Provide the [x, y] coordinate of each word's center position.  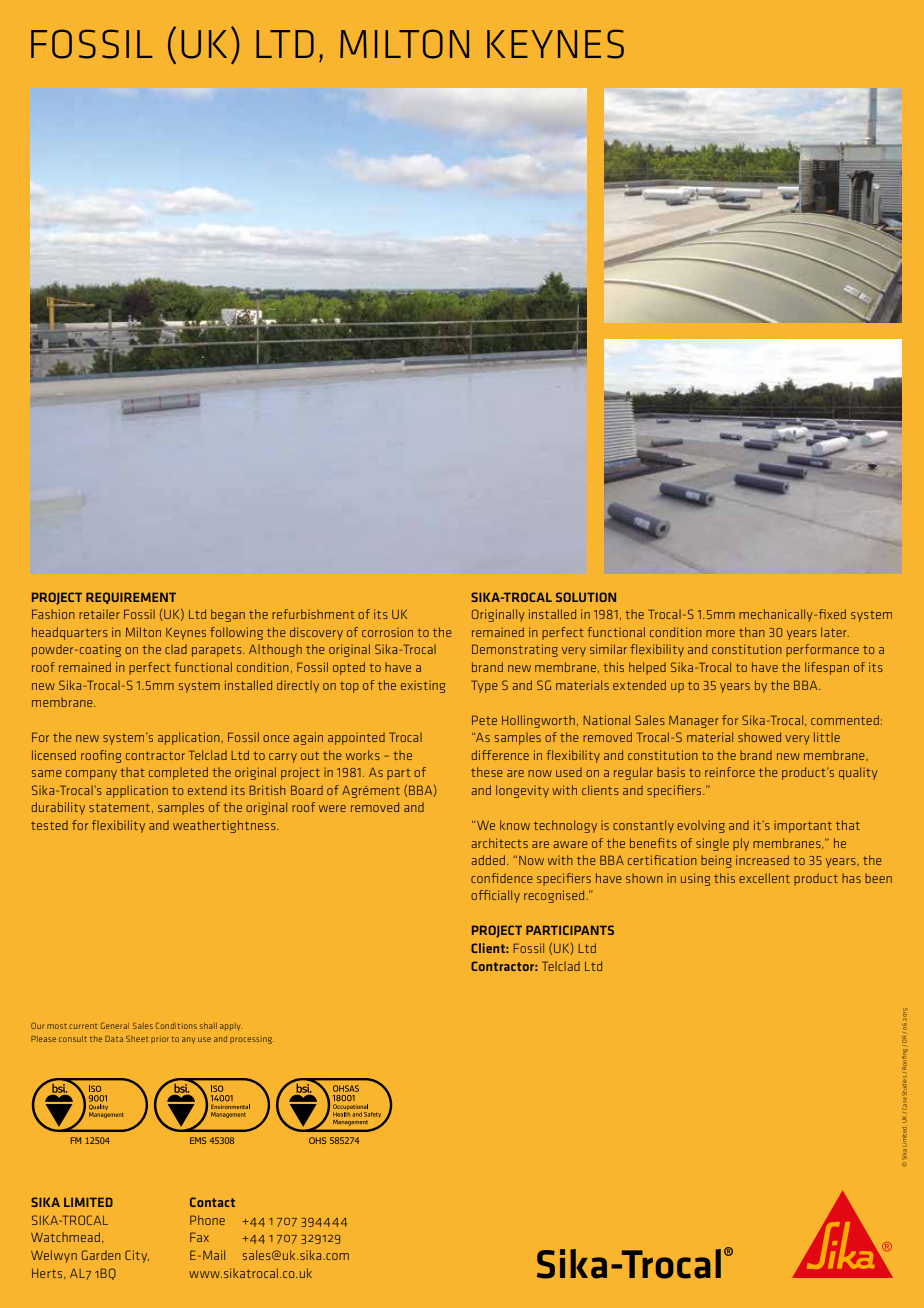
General [115, 1026]
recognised [554, 896]
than [752, 632]
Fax [199, 1237]
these [487, 772]
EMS [198, 1140]
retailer [99, 614]
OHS [318, 1140]
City [137, 1256]
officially [495, 896]
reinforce [730, 772]
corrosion [387, 632]
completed [178, 773]
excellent [764, 878]
